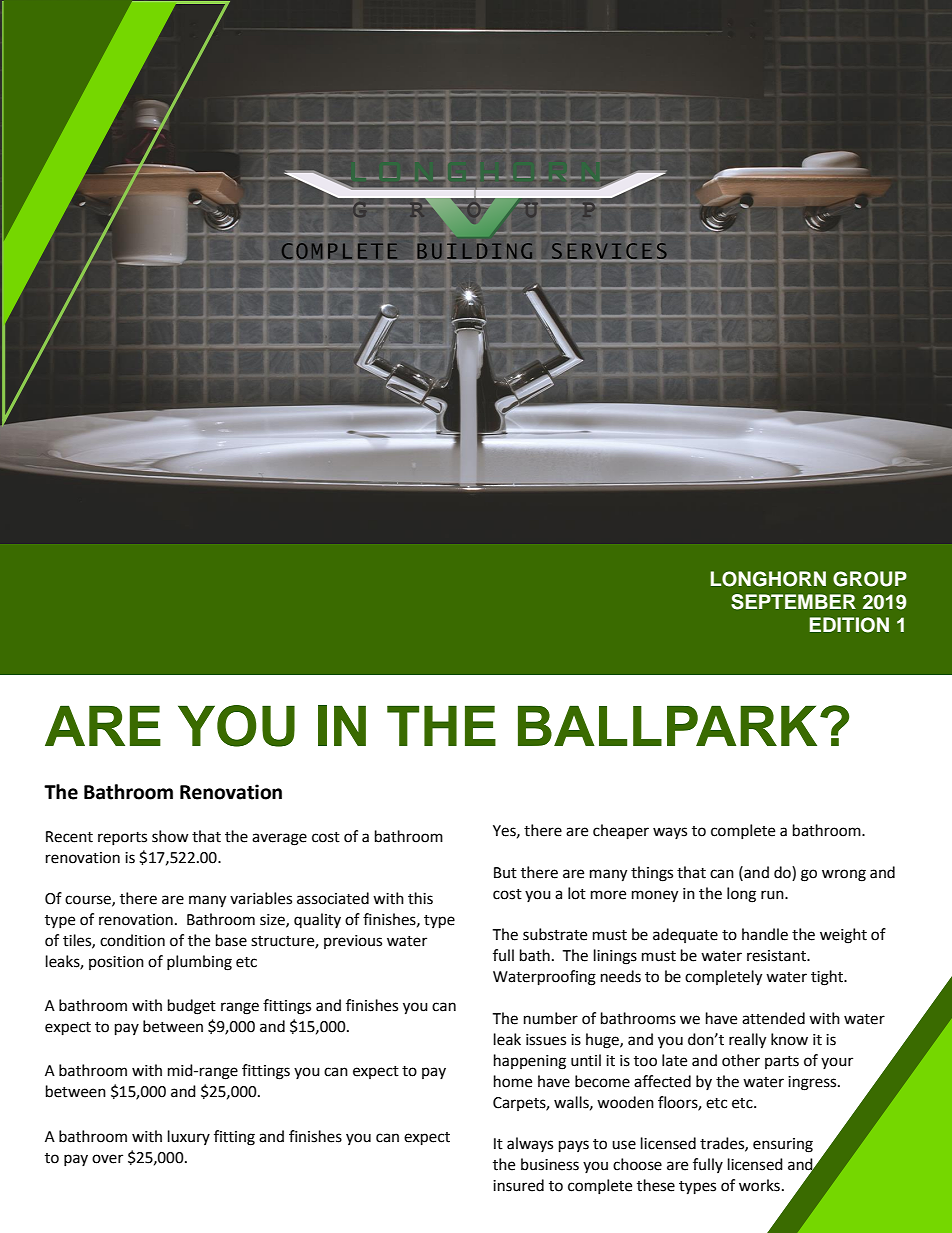  Describe the element at coordinates (849, 625) in the image. I see `EDITION` at that location.
